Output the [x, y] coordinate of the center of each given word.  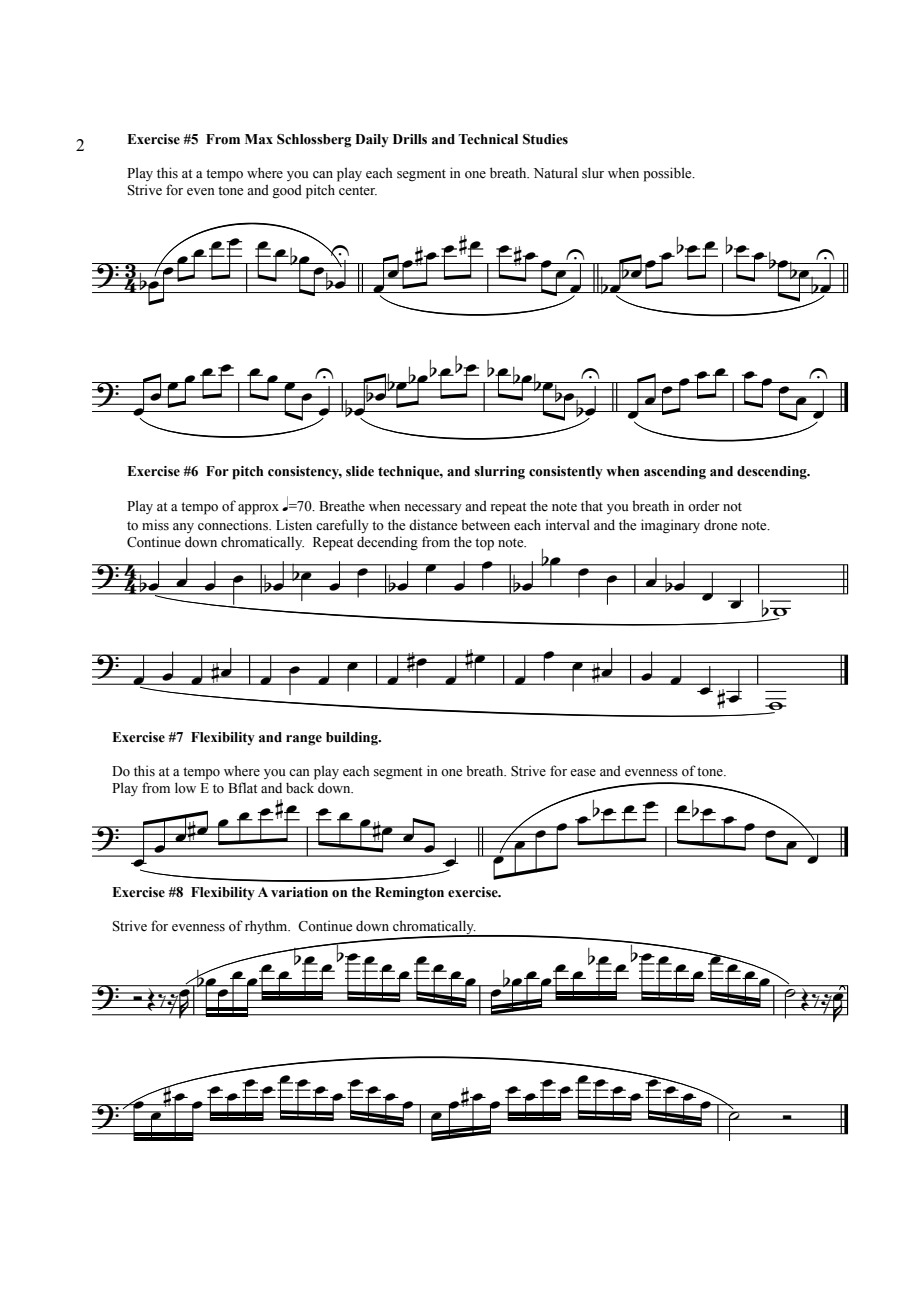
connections [234, 525]
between [485, 525]
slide [360, 471]
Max [259, 139]
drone [720, 525]
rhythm [267, 927]
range [304, 740]
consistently [566, 472]
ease [583, 773]
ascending [675, 473]
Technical [488, 139]
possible [668, 174]
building [353, 739]
